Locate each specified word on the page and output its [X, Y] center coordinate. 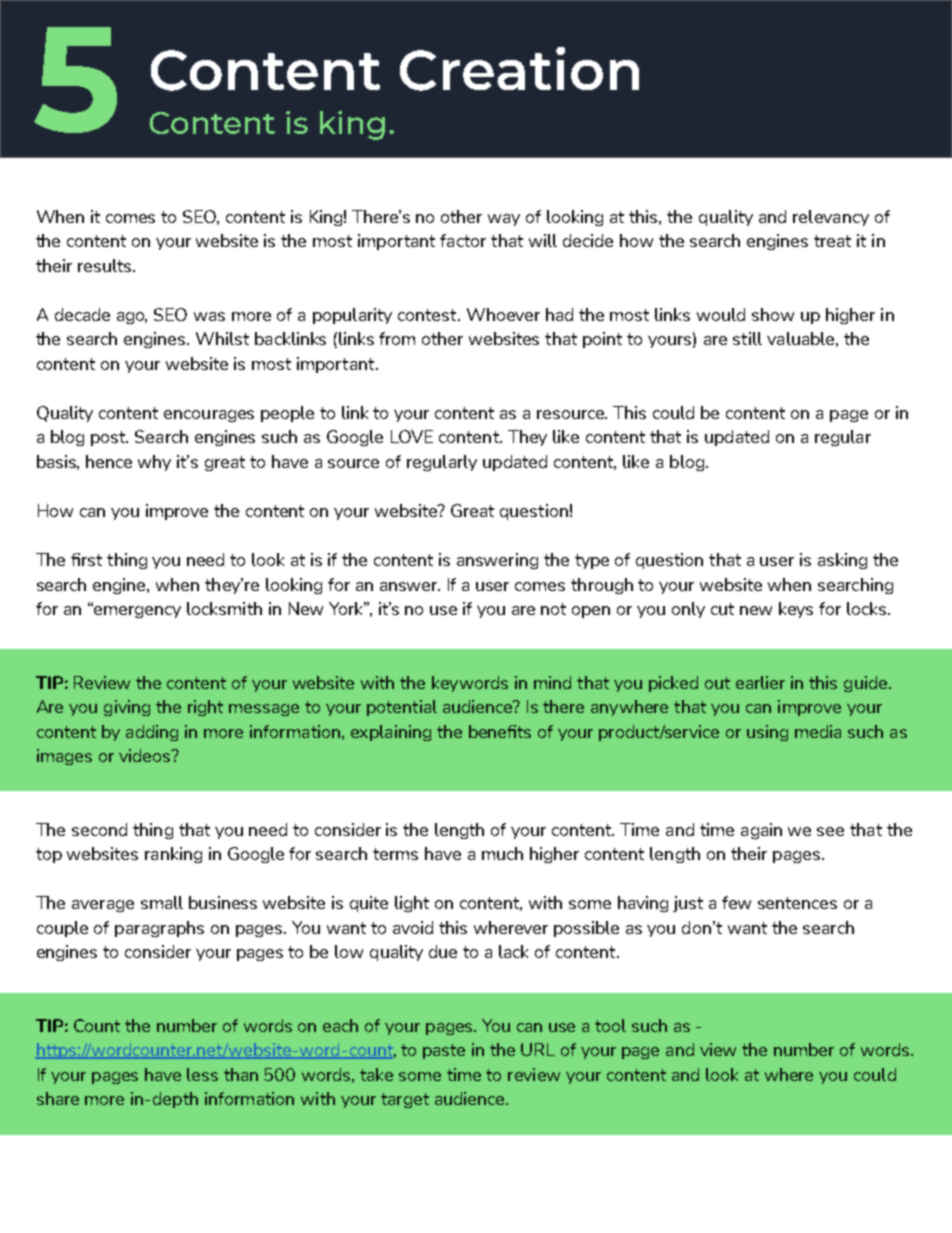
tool [610, 1025]
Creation [519, 69]
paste [444, 1051]
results [104, 265]
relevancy [831, 218]
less [202, 1074]
